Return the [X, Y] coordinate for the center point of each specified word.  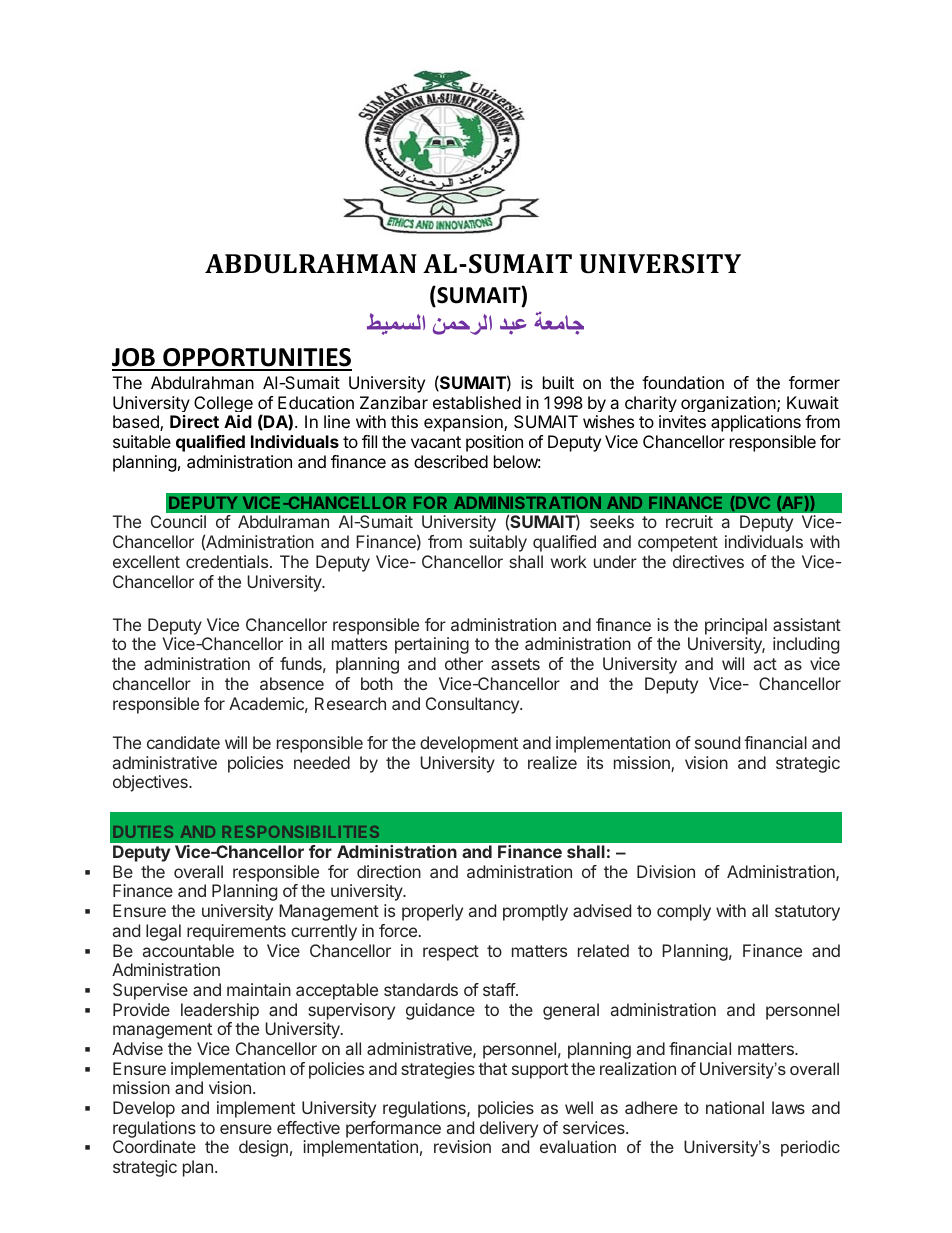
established [477, 402]
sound [717, 742]
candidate [183, 742]
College [223, 404]
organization [728, 404]
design [263, 1148]
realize [552, 762]
